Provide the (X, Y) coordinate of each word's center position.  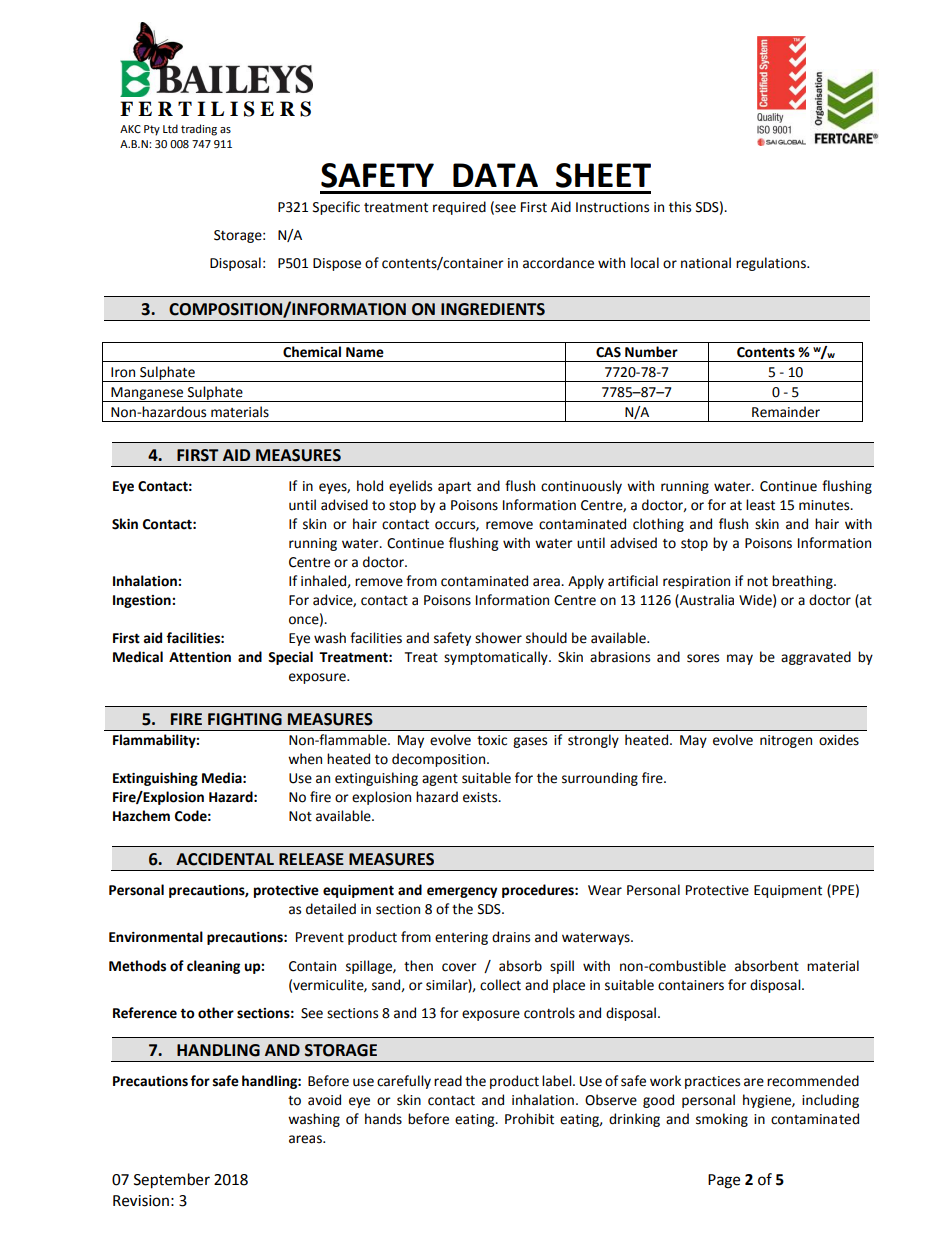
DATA (495, 175)
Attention (200, 657)
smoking (722, 1120)
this (680, 207)
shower (498, 638)
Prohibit (529, 1119)
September (172, 1181)
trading (199, 130)
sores (703, 658)
